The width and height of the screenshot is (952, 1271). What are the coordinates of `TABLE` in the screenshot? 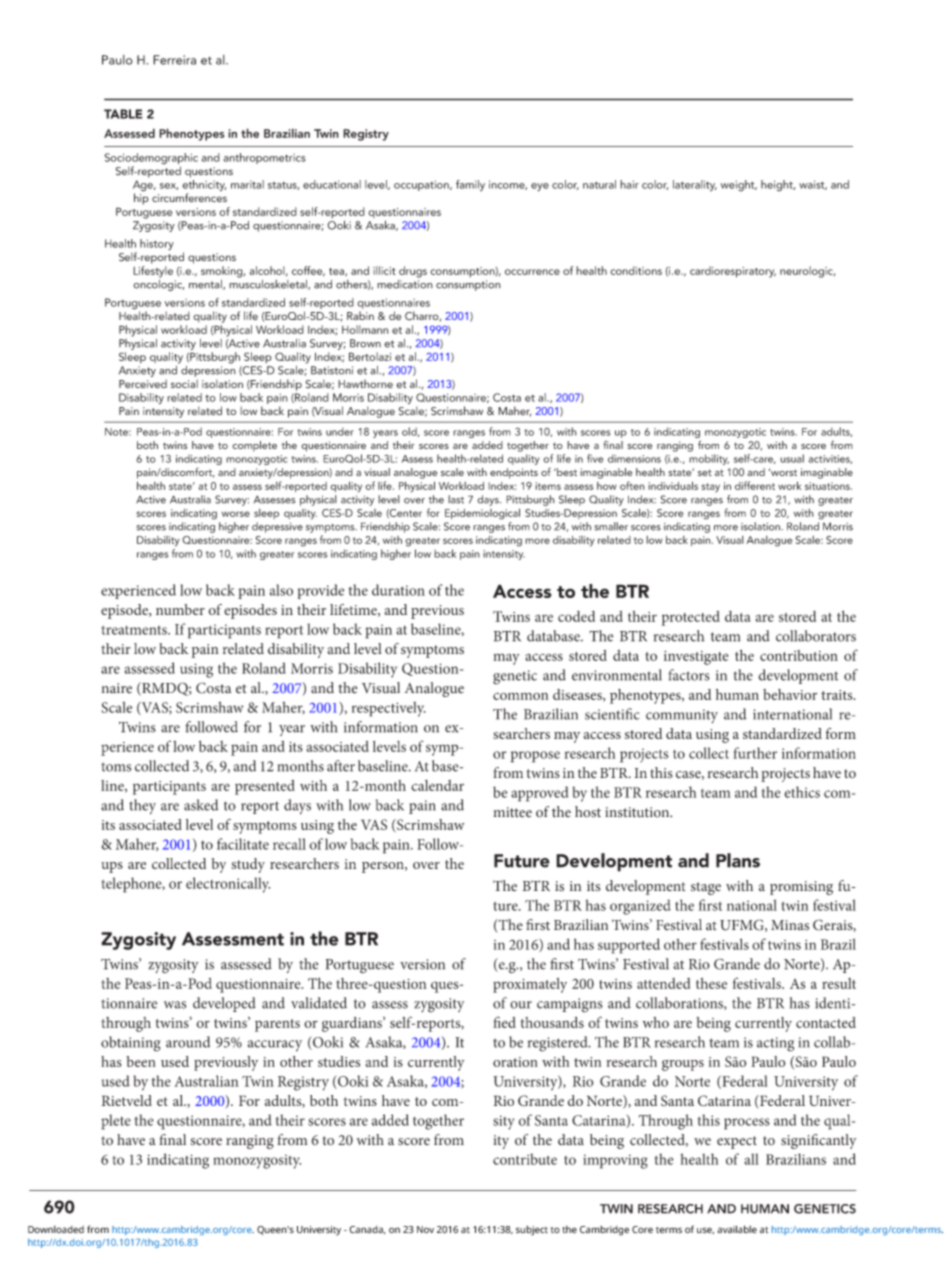 It's located at (123, 114).
